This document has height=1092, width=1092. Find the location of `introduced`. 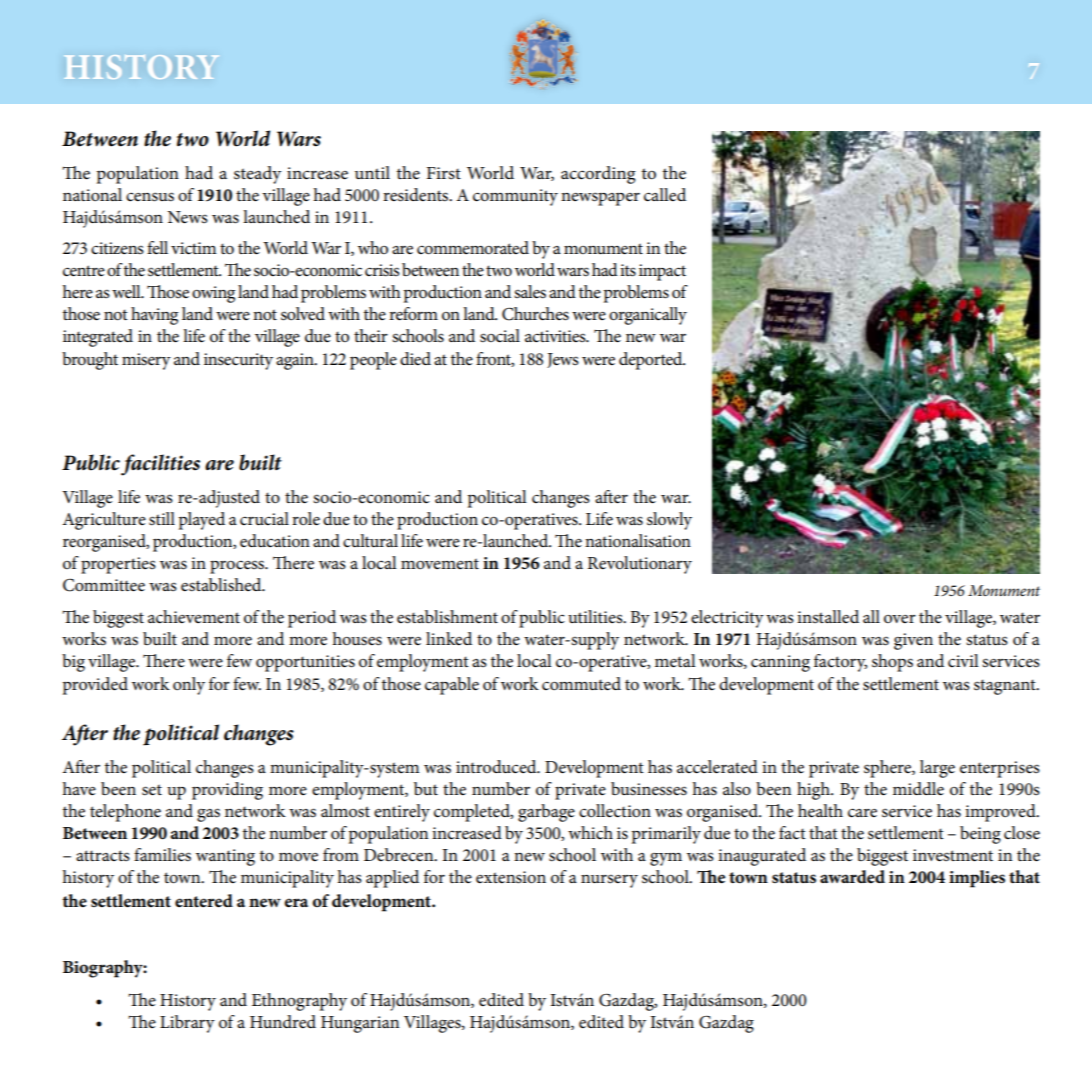

introduced is located at coordinates (497, 767).
